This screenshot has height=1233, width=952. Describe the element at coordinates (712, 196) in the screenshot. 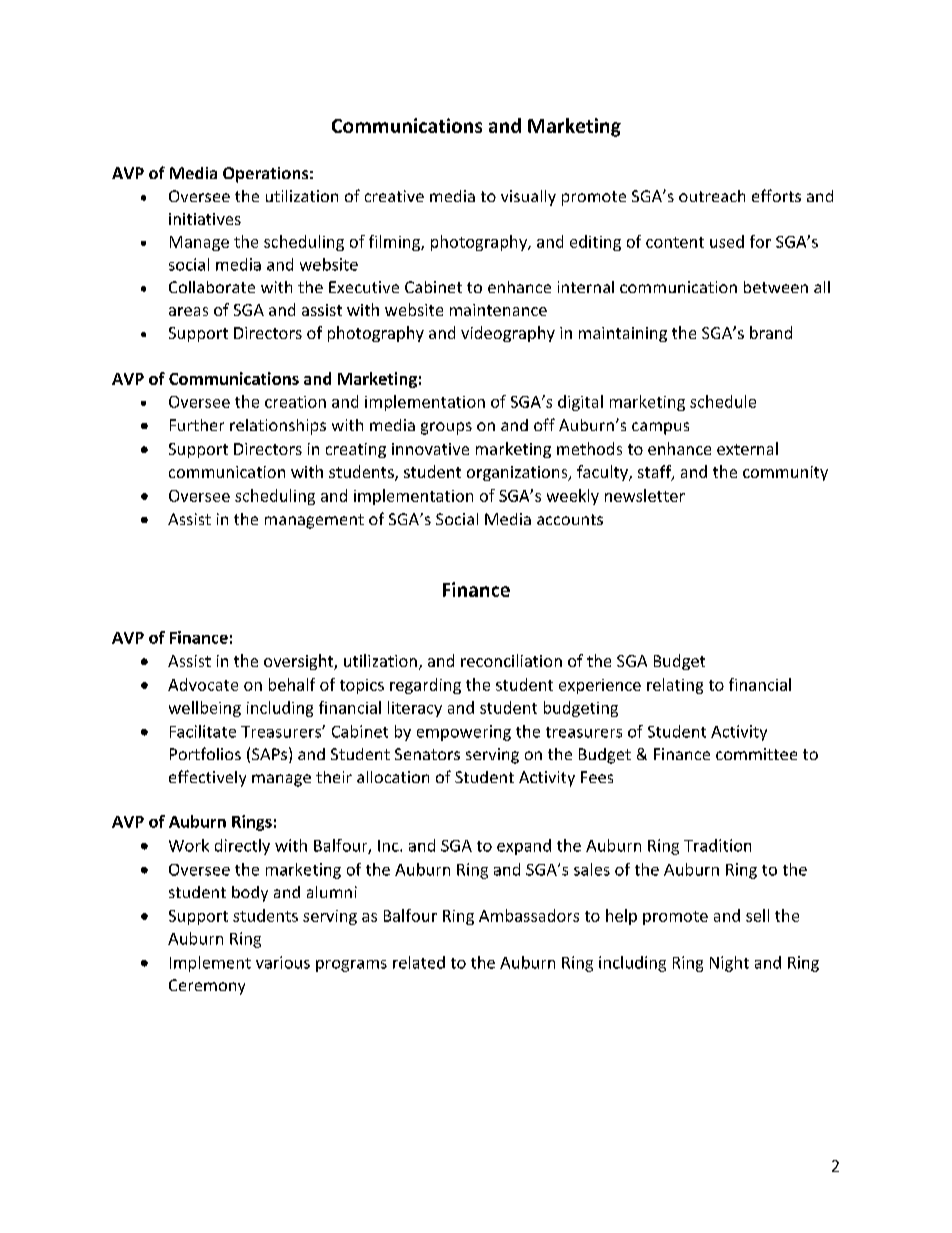

I see `outreach` at that location.
